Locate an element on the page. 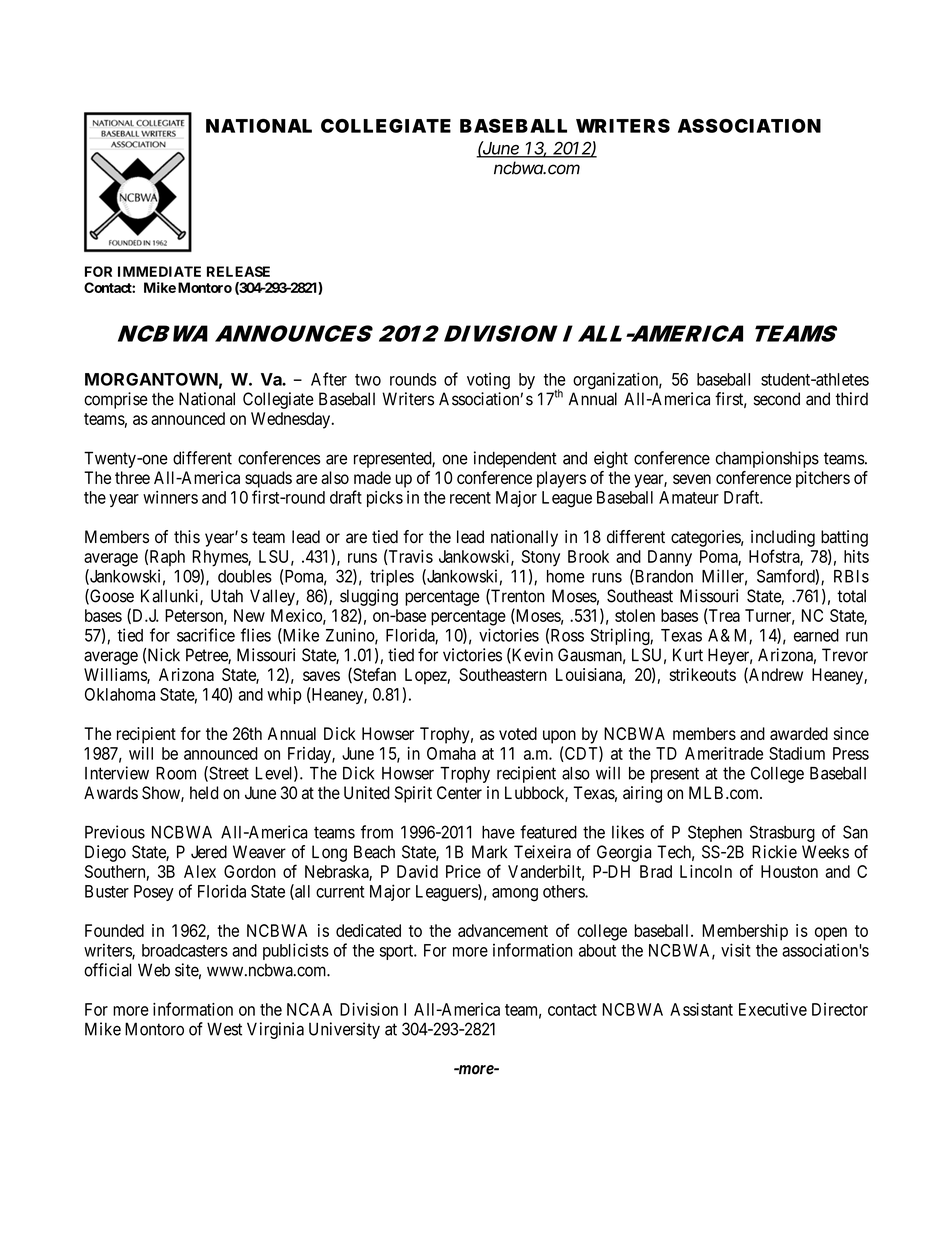  voting is located at coordinates (488, 380).
